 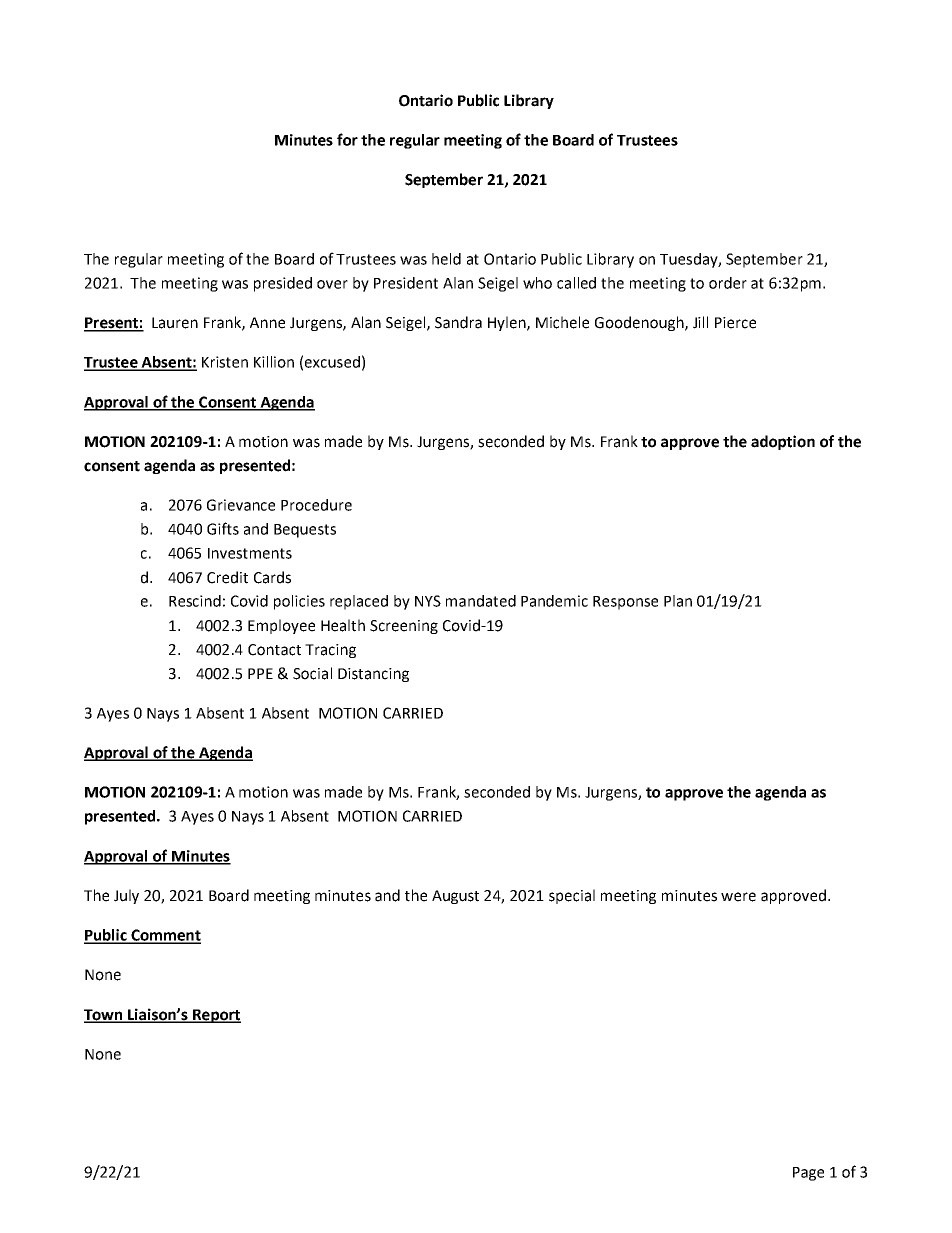 What do you see at coordinates (678, 601) in the screenshot?
I see `Plan` at bounding box center [678, 601].
